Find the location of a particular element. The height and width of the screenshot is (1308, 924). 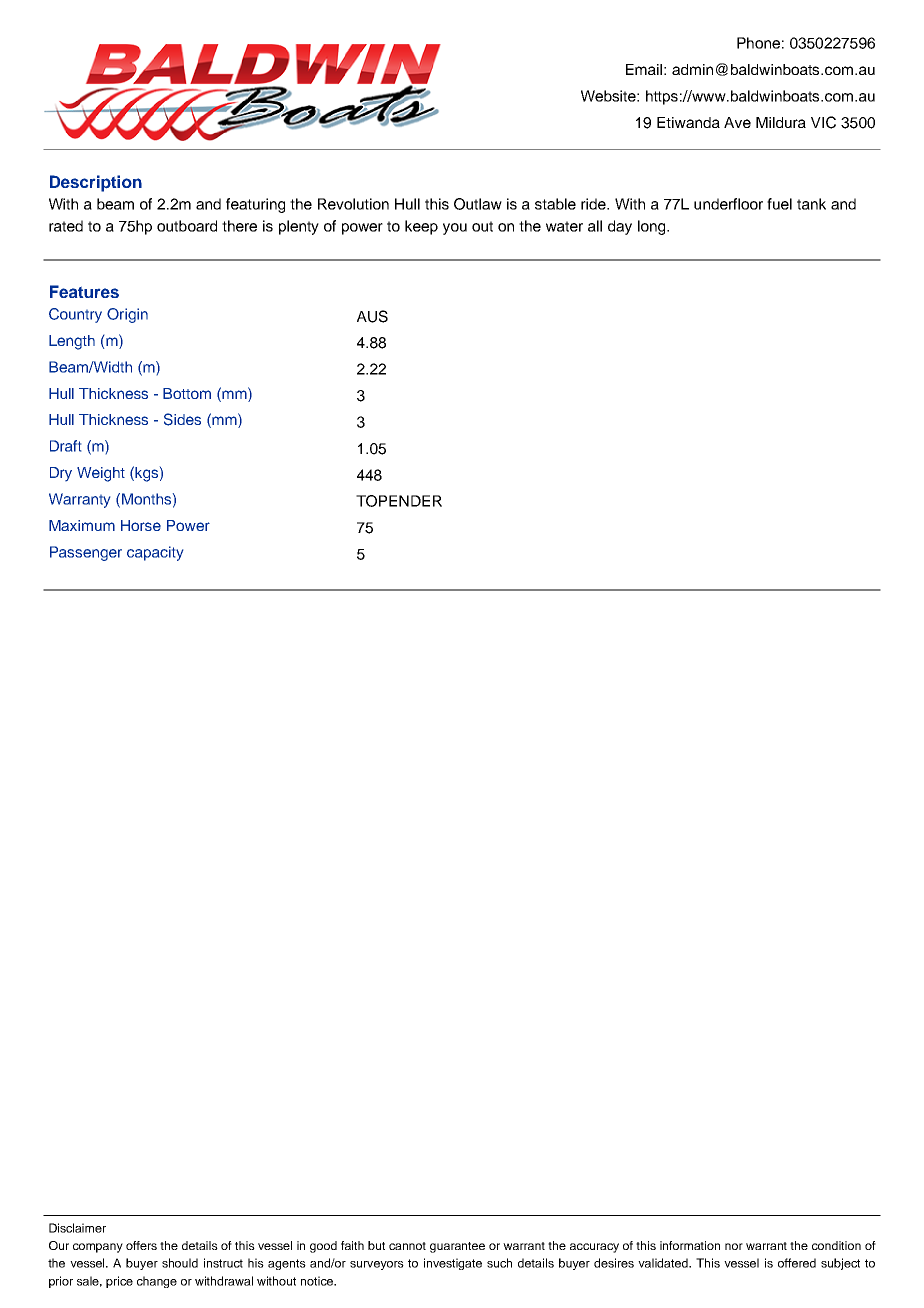

nor is located at coordinates (734, 1246).
